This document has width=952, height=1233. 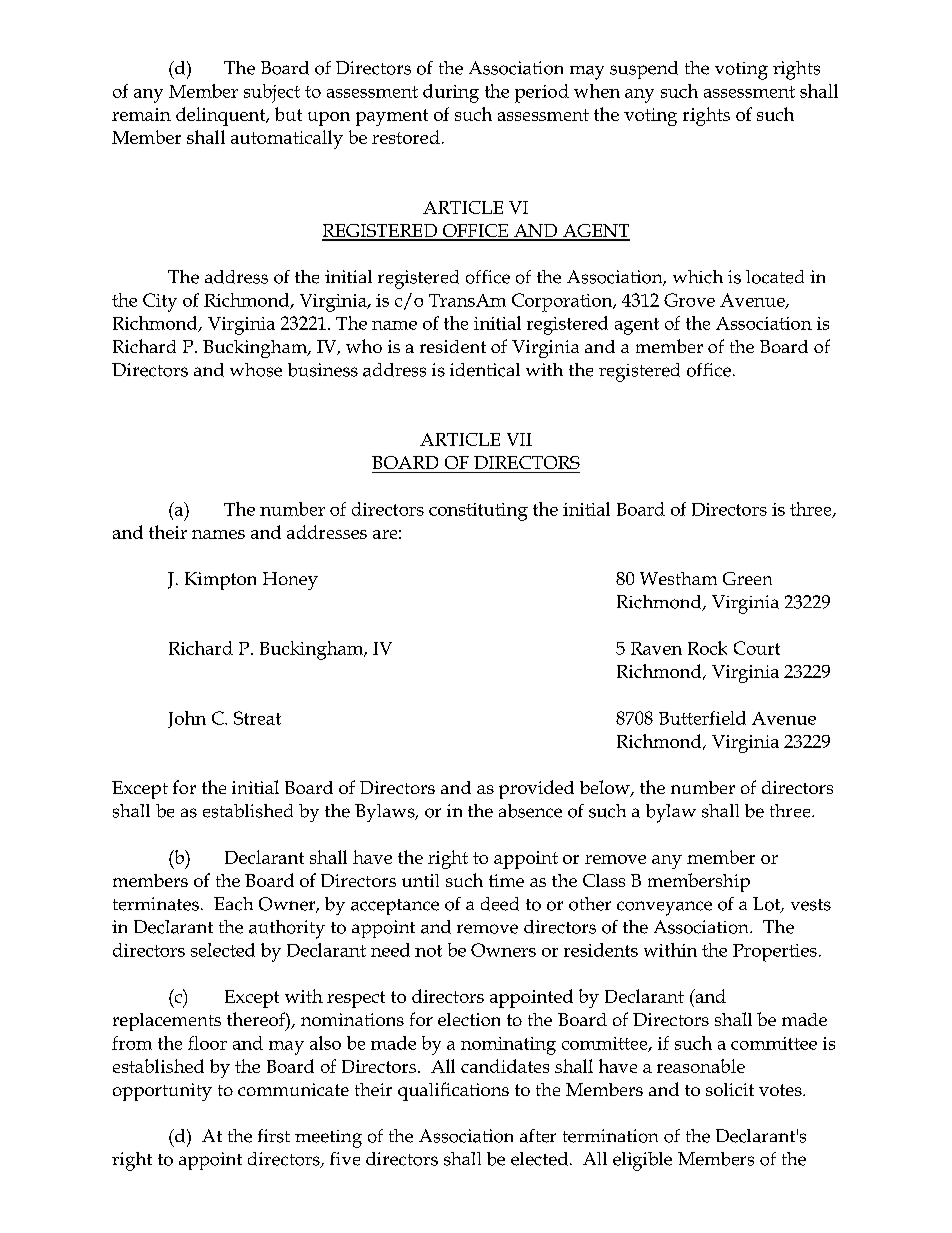 What do you see at coordinates (453, 1091) in the document?
I see `qualifications` at bounding box center [453, 1091].
